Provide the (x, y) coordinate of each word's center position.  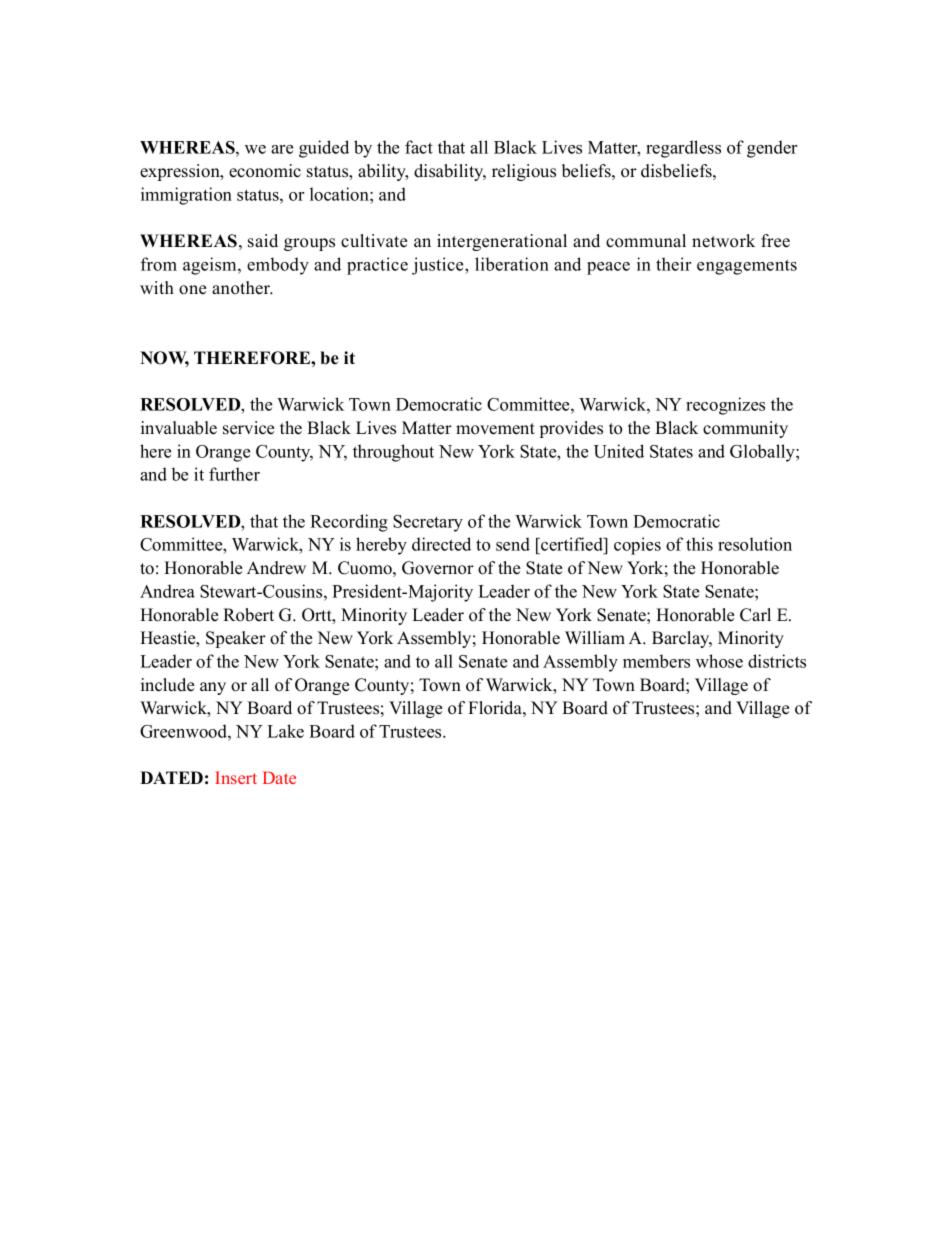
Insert (236, 777)
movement (495, 429)
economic (265, 171)
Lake (285, 731)
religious (524, 172)
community (745, 429)
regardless (683, 149)
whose (719, 661)
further (234, 474)
